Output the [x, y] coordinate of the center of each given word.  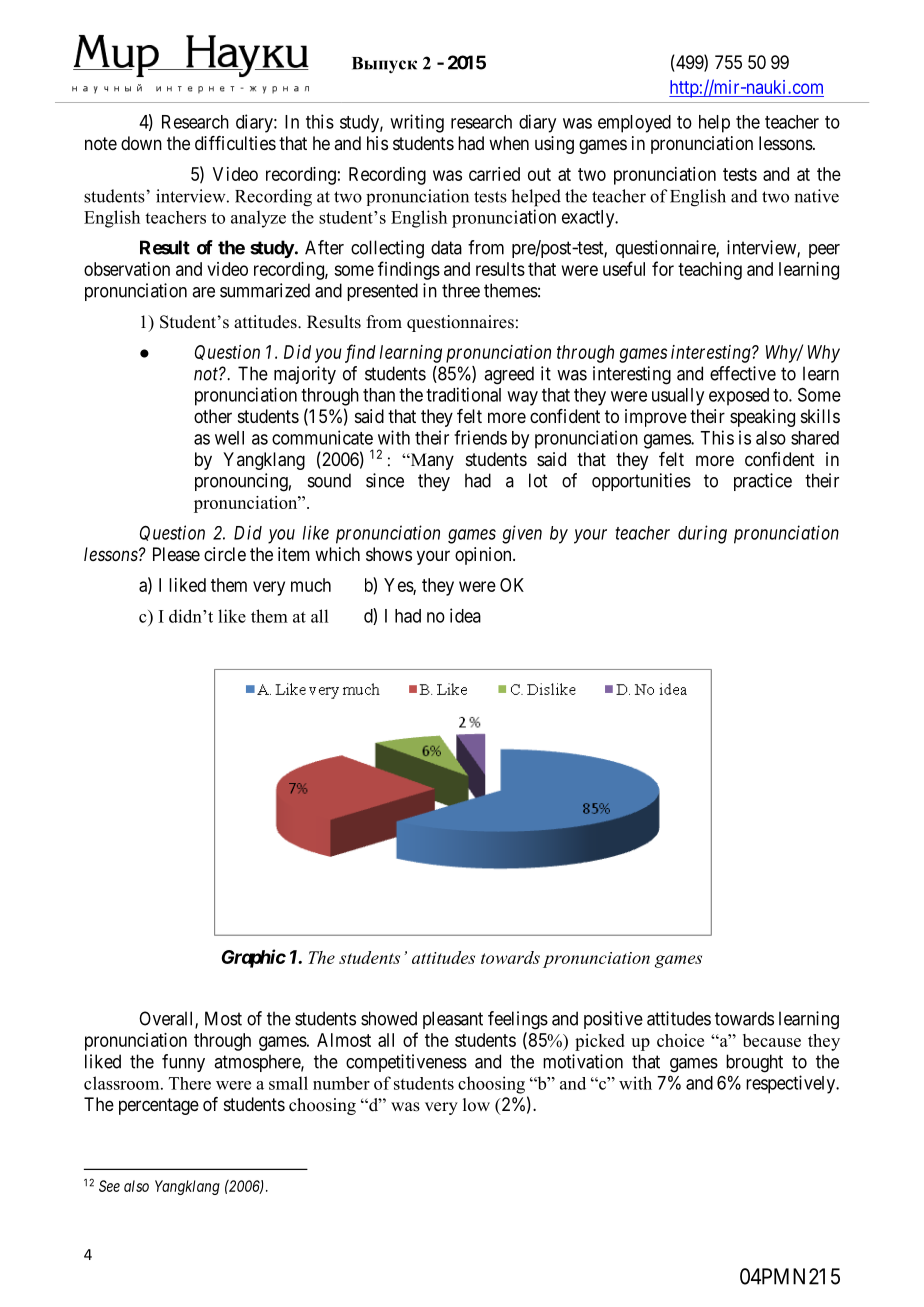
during [702, 534]
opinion [484, 556]
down [141, 143]
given [522, 534]
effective [743, 373]
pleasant [453, 1020]
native [816, 196]
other [213, 416]
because [772, 1040]
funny [183, 1063]
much [311, 585]
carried [494, 174]
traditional [463, 394]
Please [176, 554]
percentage [159, 1106]
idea [465, 615]
